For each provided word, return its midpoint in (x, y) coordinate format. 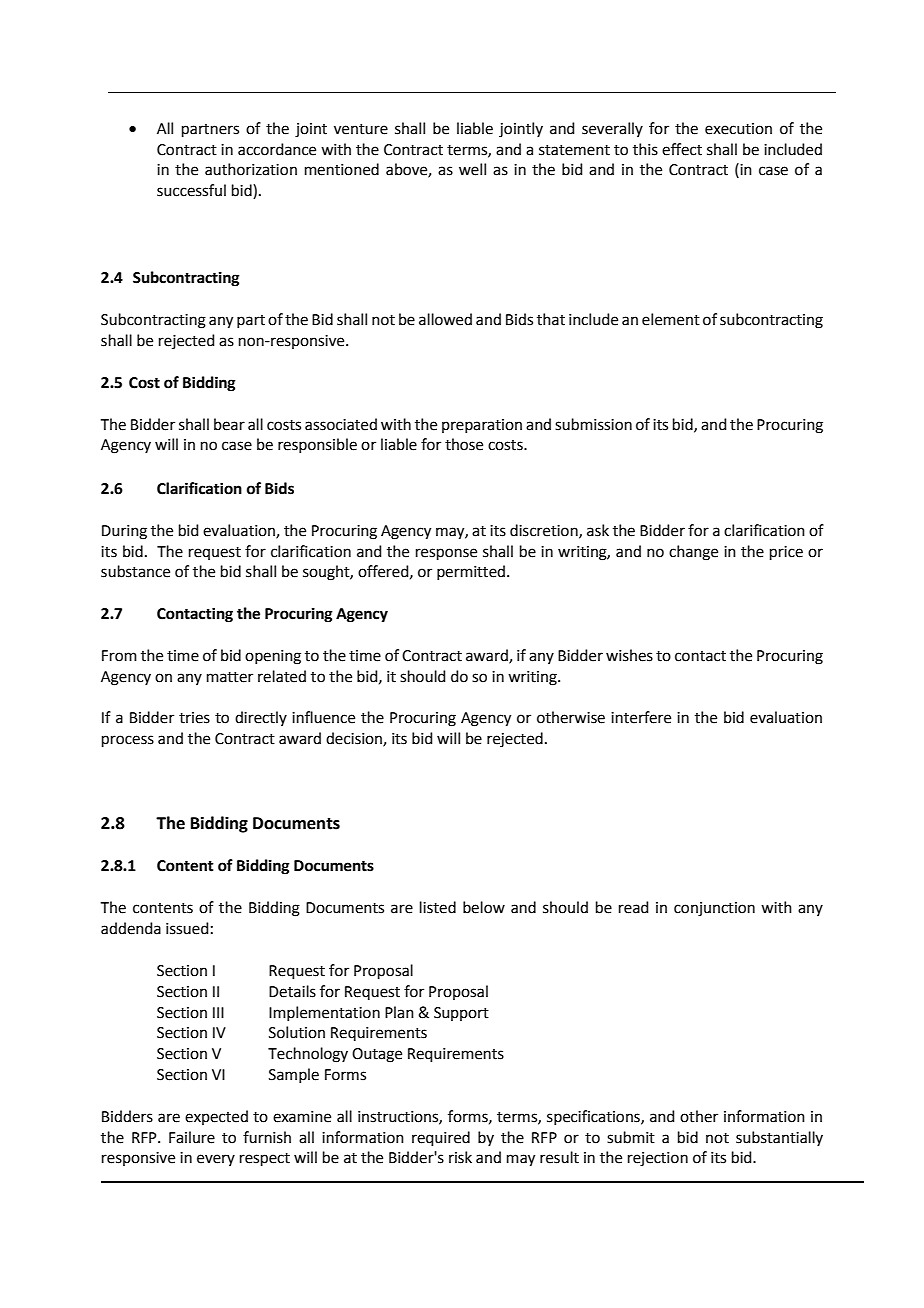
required (441, 1138)
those (464, 444)
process (128, 741)
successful (191, 190)
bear (229, 424)
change (693, 553)
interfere (641, 717)
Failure (192, 1137)
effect (682, 149)
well (472, 169)
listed (438, 907)
